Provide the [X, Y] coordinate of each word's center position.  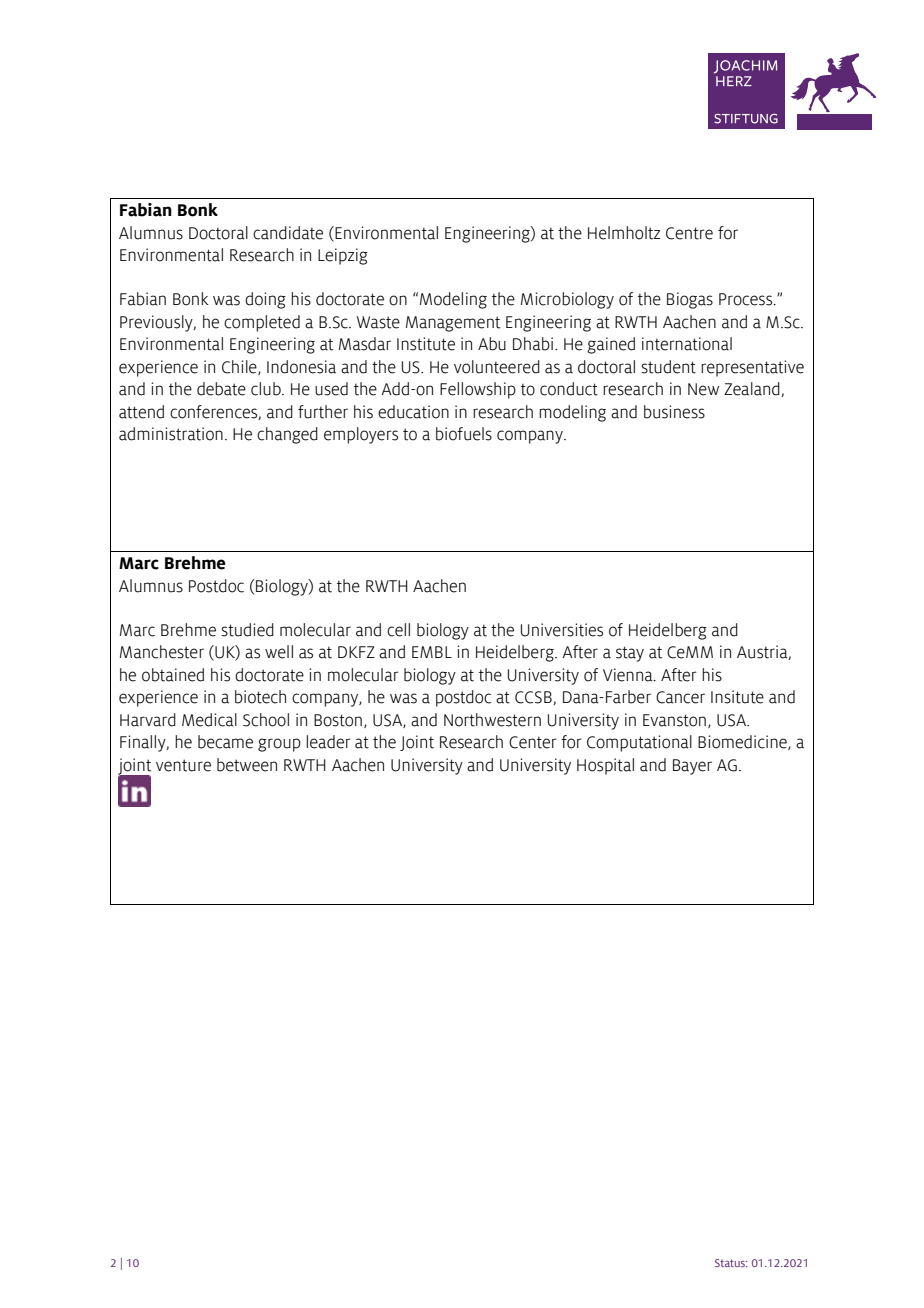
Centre [689, 233]
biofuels [464, 434]
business [674, 412]
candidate [288, 233]
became [225, 742]
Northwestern [492, 720]
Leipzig [343, 256]
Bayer [692, 767]
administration [171, 434]
